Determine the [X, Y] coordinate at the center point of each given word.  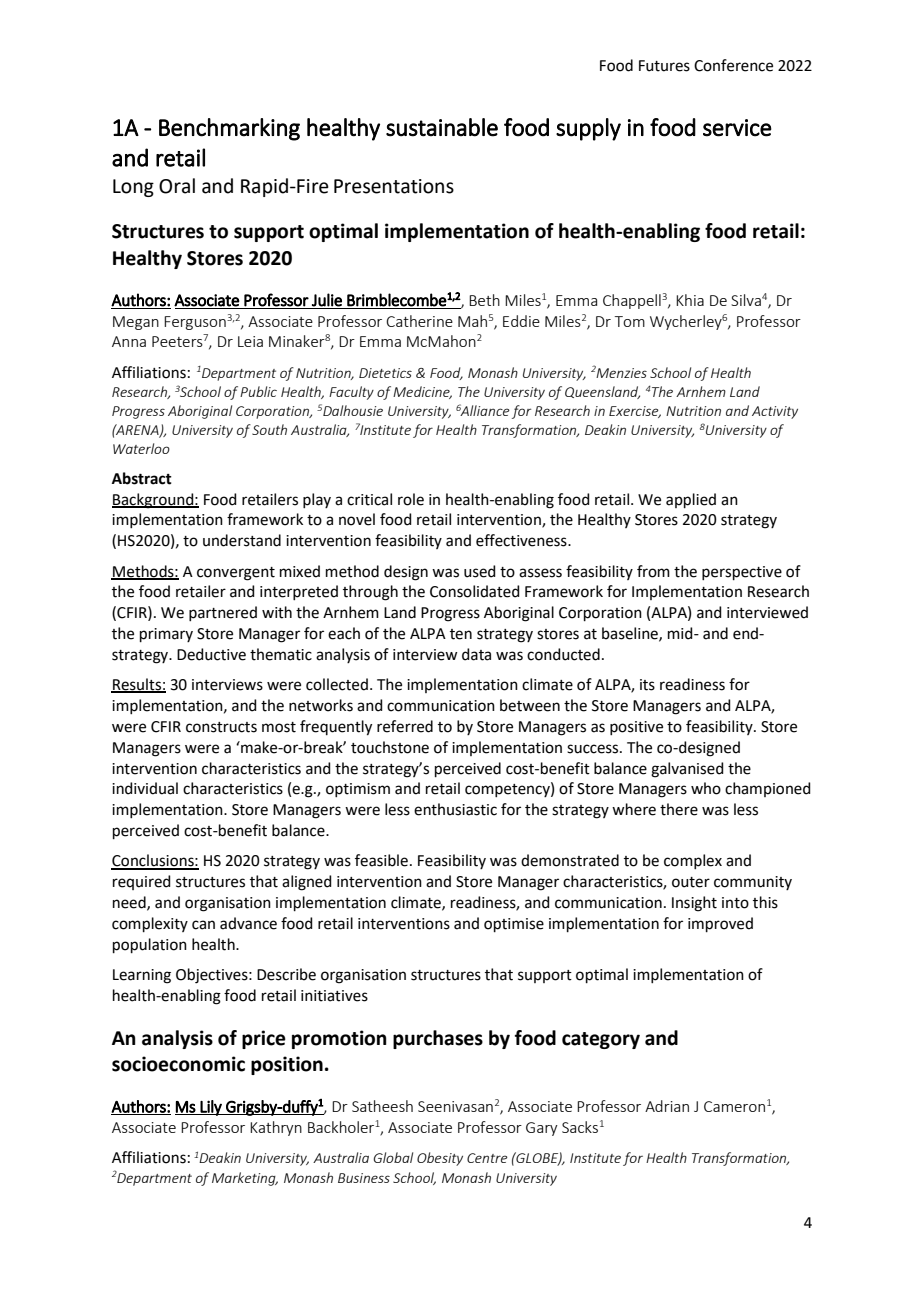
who [706, 788]
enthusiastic [455, 809]
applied [691, 500]
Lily [211, 1108]
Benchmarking [229, 129]
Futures [664, 66]
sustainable [442, 127]
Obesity [440, 1159]
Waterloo [141, 448]
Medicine [422, 392]
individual [145, 788]
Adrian [667, 1106]
